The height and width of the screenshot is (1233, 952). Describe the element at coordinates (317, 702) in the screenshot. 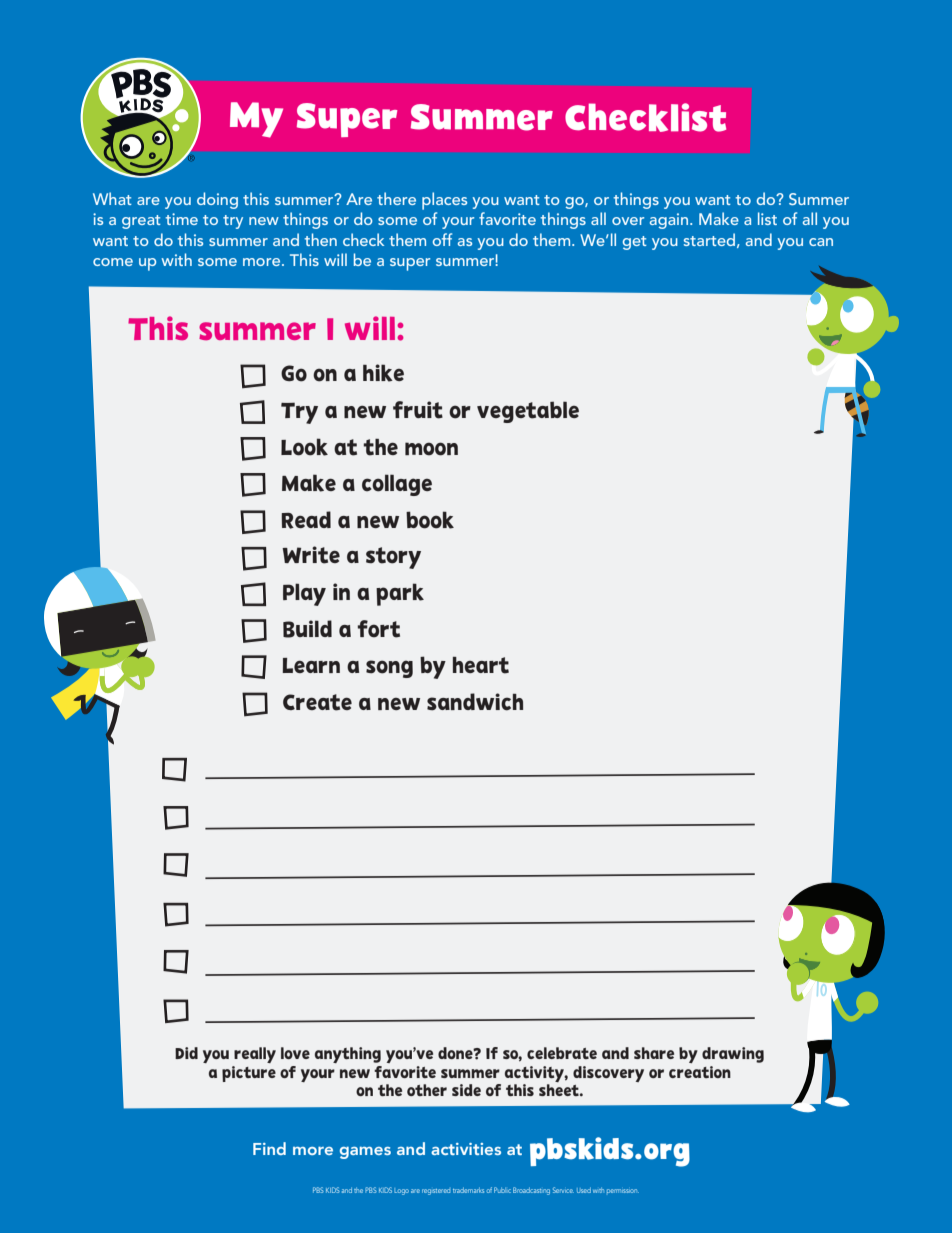

I see `Create` at that location.
